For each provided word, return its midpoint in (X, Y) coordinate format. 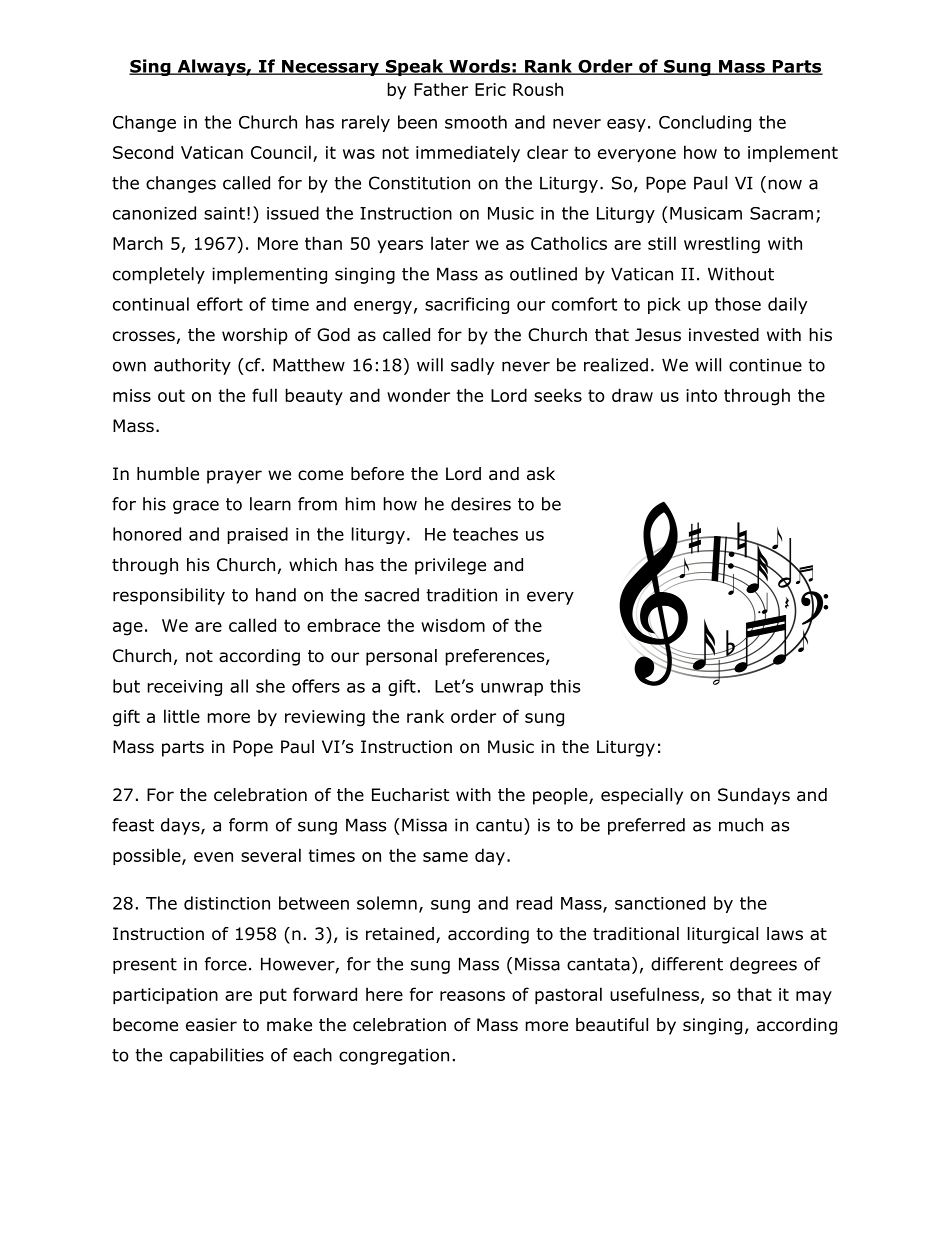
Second (143, 152)
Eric (490, 89)
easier (211, 1025)
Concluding (705, 123)
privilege (450, 566)
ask (541, 474)
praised (257, 535)
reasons (472, 996)
